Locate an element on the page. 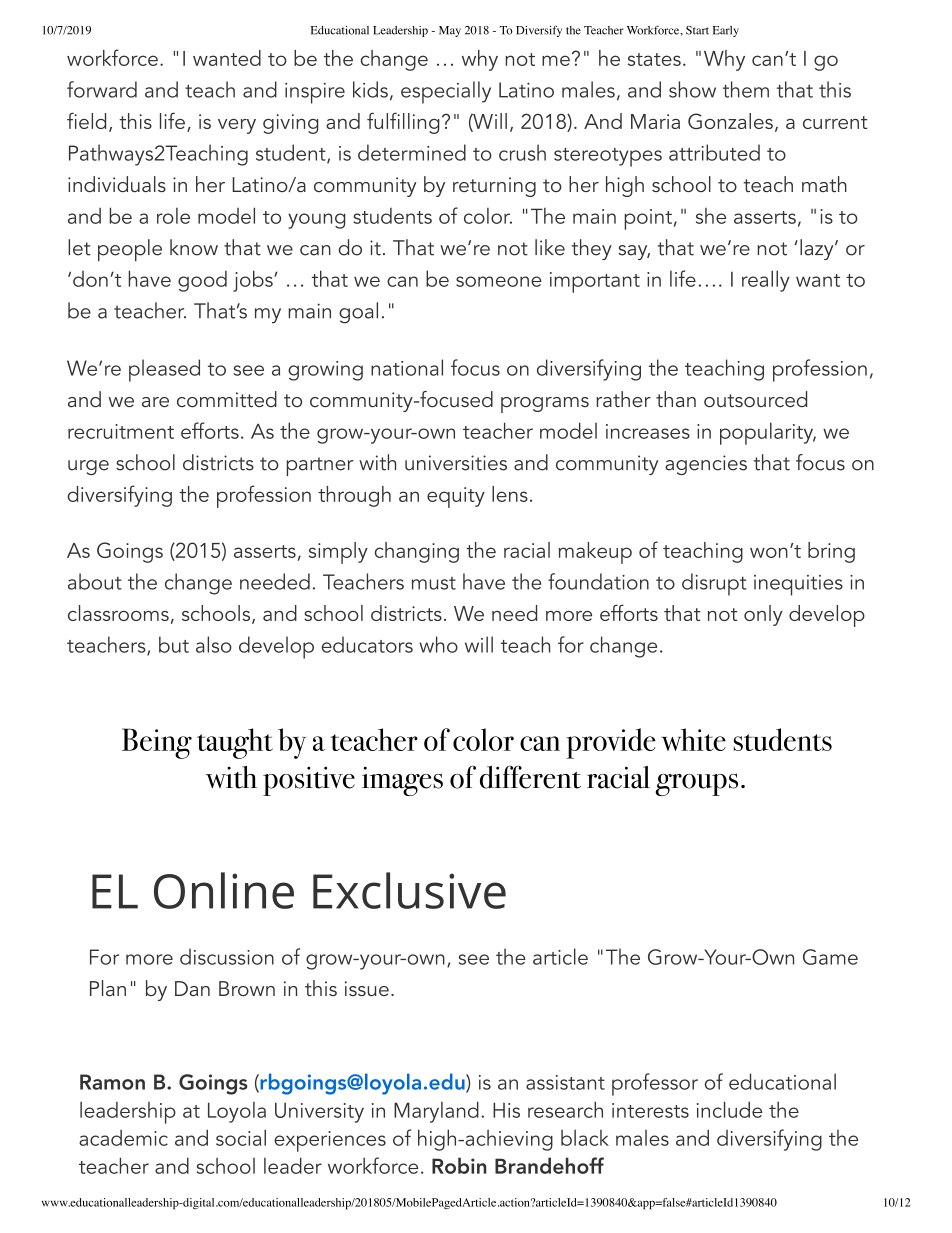 This document has width=952, height=1233. popularity is located at coordinates (768, 433).
